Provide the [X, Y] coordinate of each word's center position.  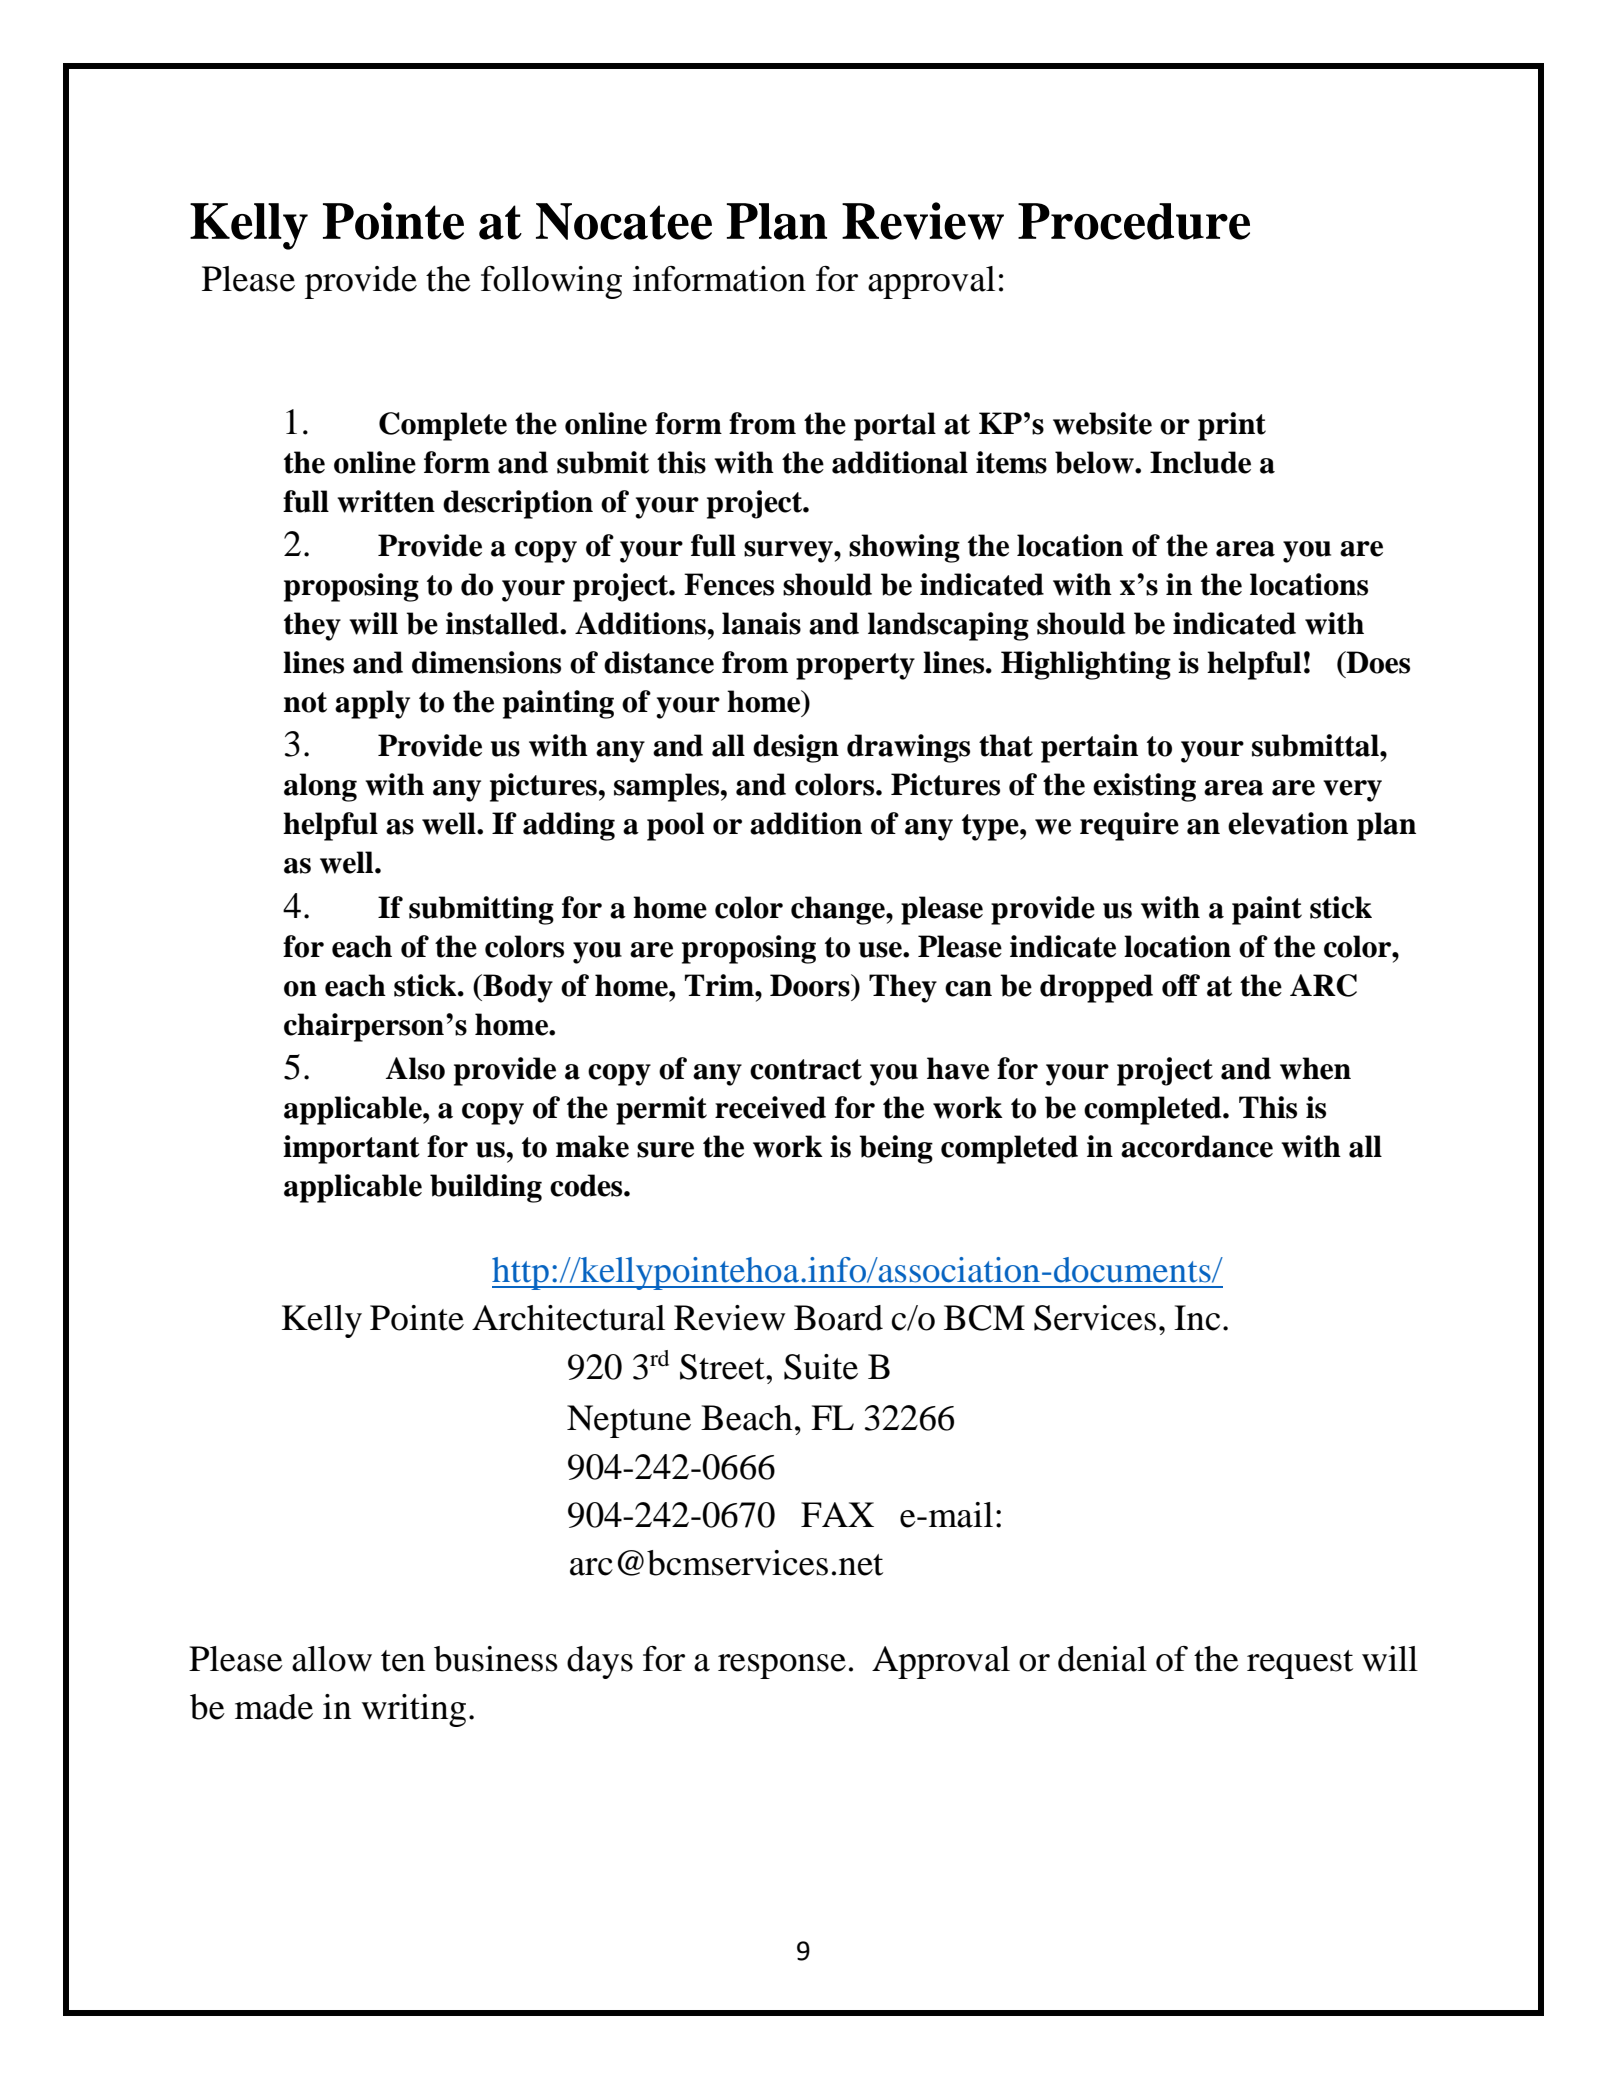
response [782, 1666]
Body [517, 988]
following [551, 282]
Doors [811, 985]
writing [414, 1710]
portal [895, 426]
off [1181, 985]
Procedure [1134, 221]
